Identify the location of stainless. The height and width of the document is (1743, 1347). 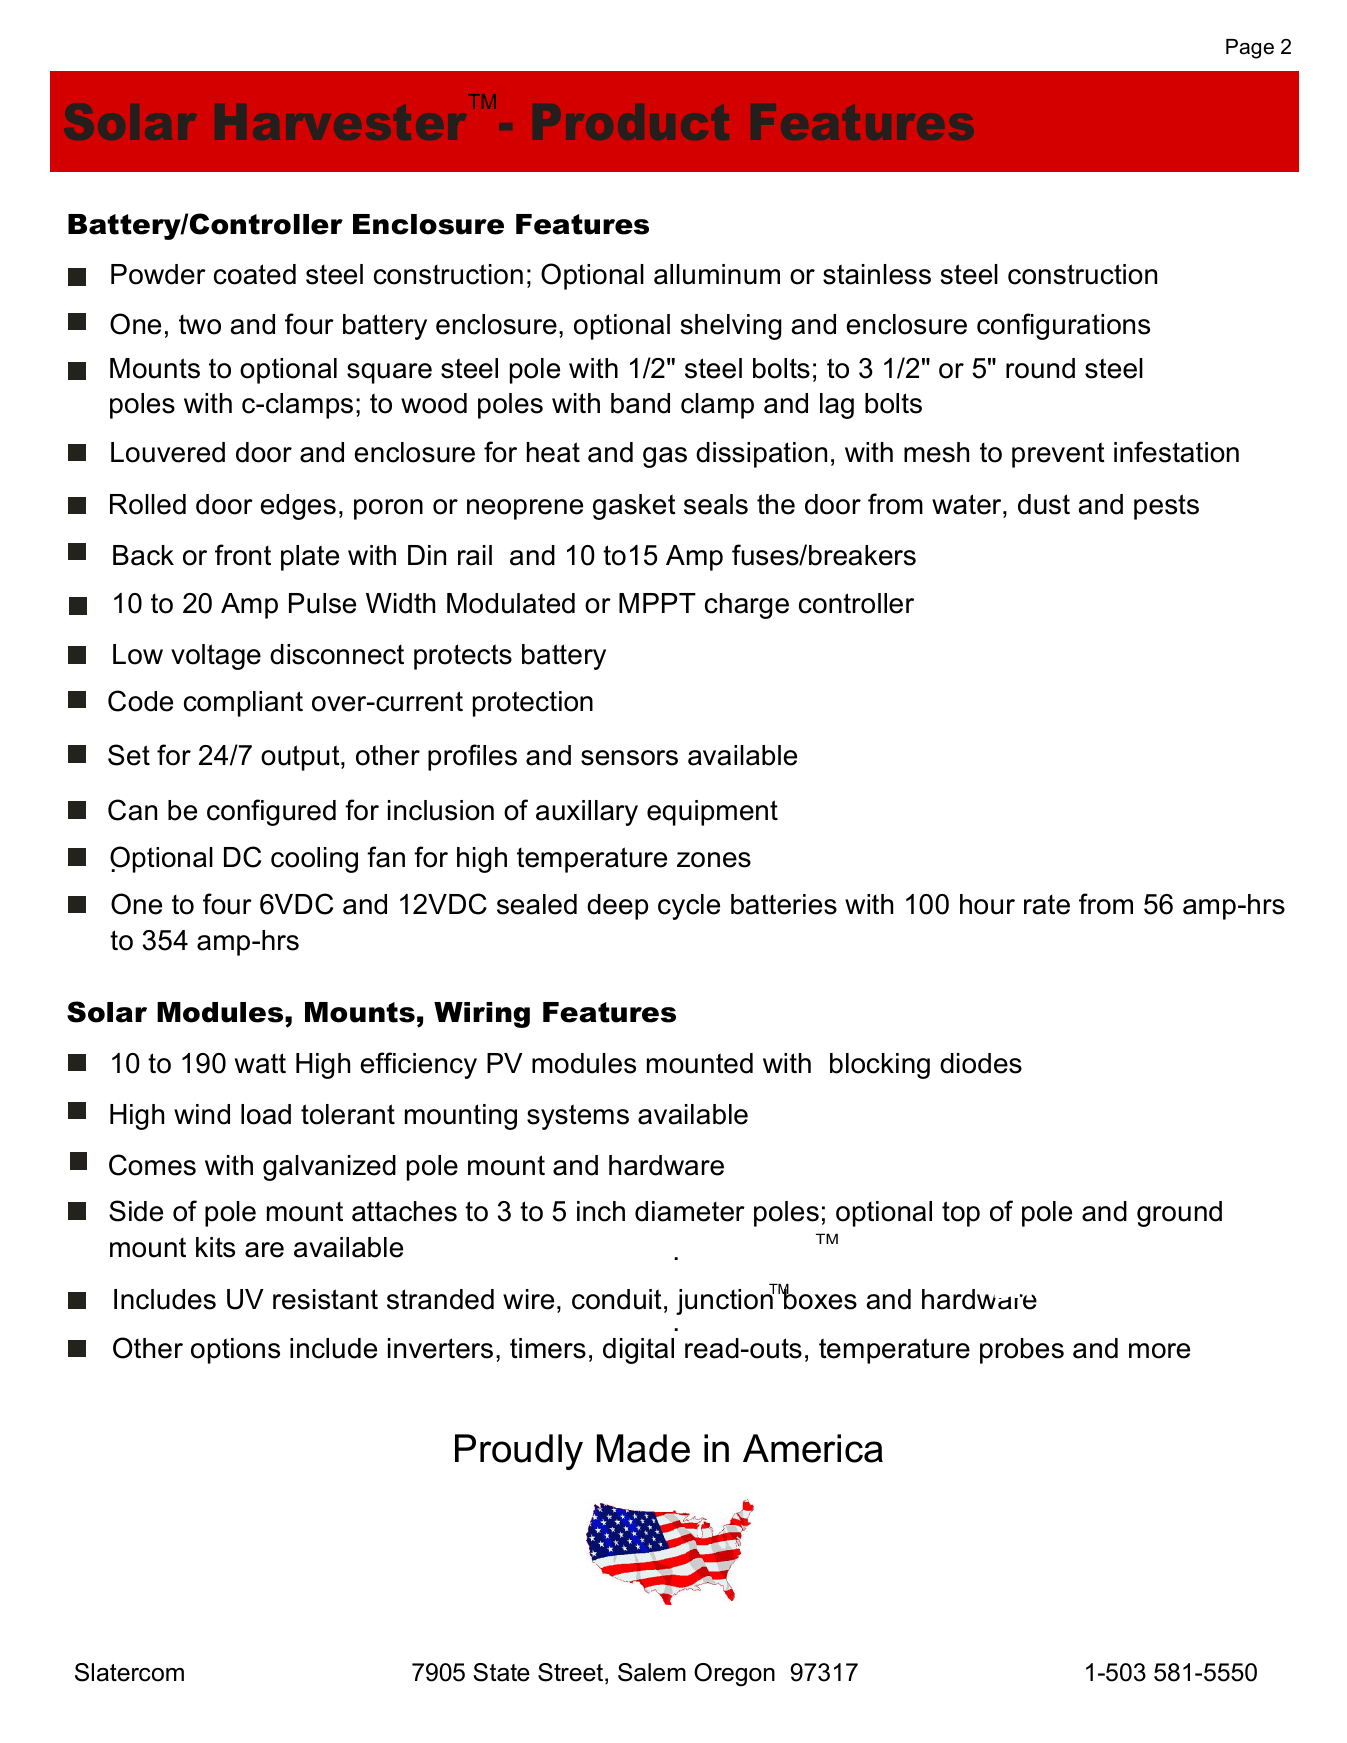
(877, 274).
